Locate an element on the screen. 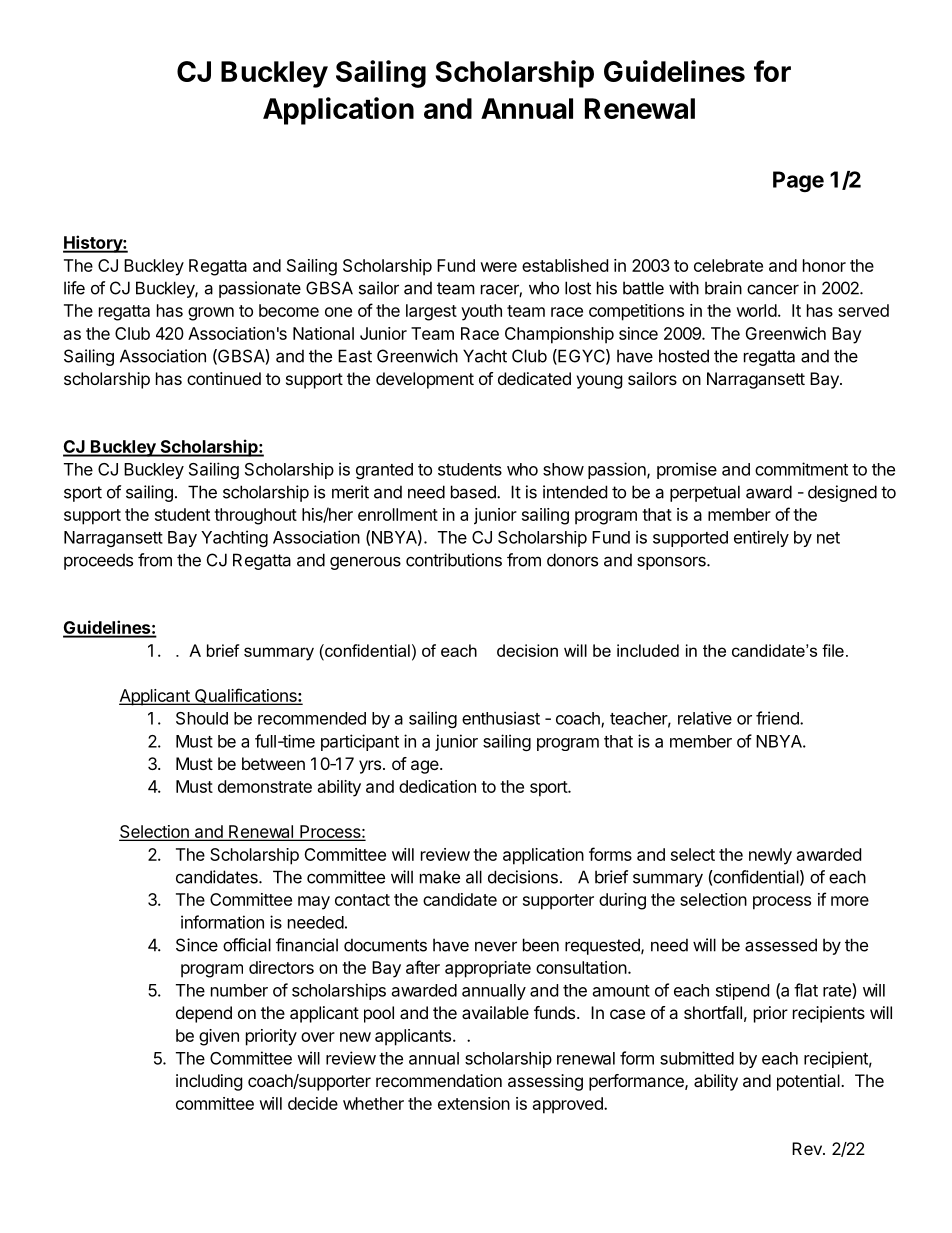 The image size is (952, 1233). newly is located at coordinates (770, 856).
